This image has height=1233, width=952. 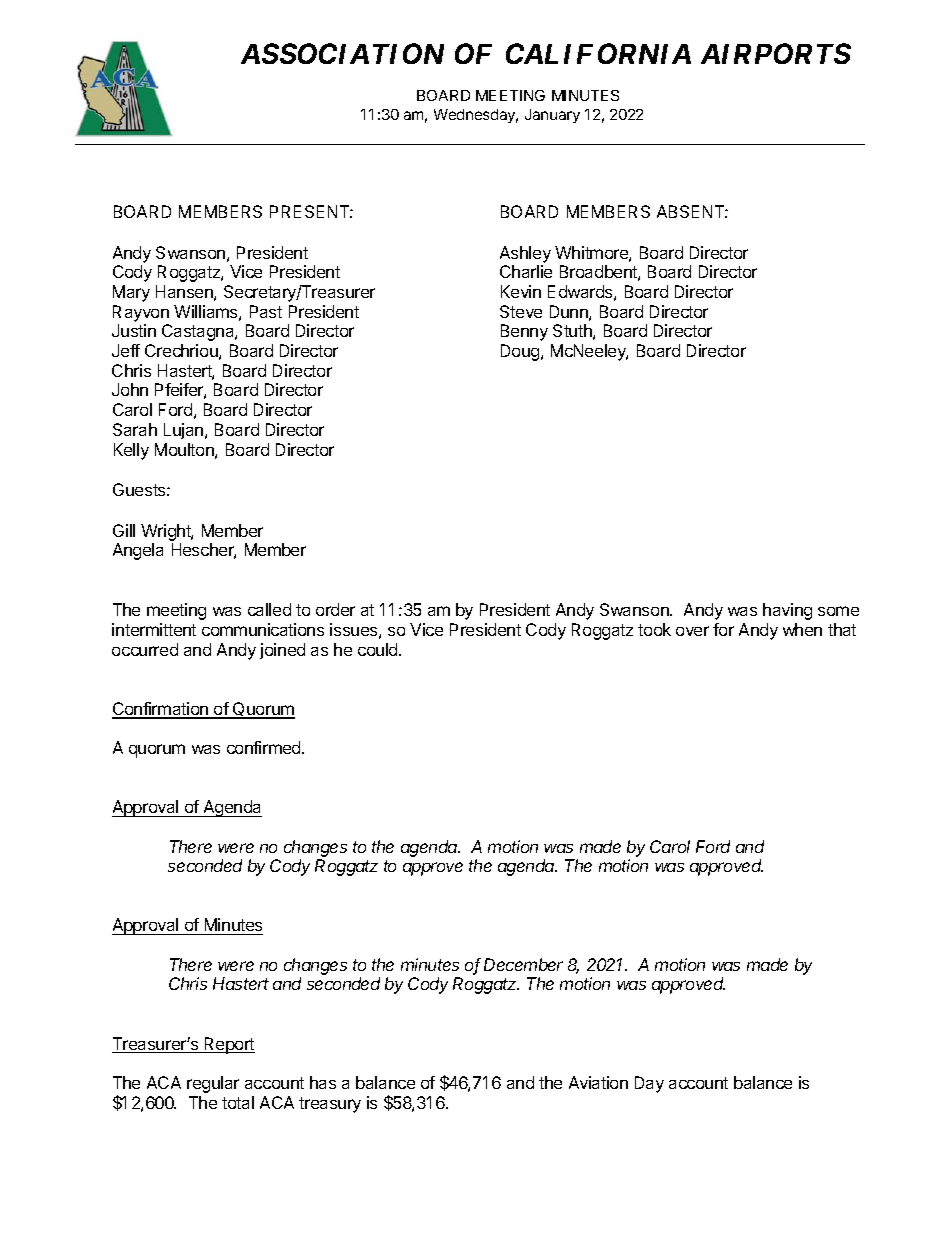 I want to click on ASSOCIATION, so click(x=342, y=53).
